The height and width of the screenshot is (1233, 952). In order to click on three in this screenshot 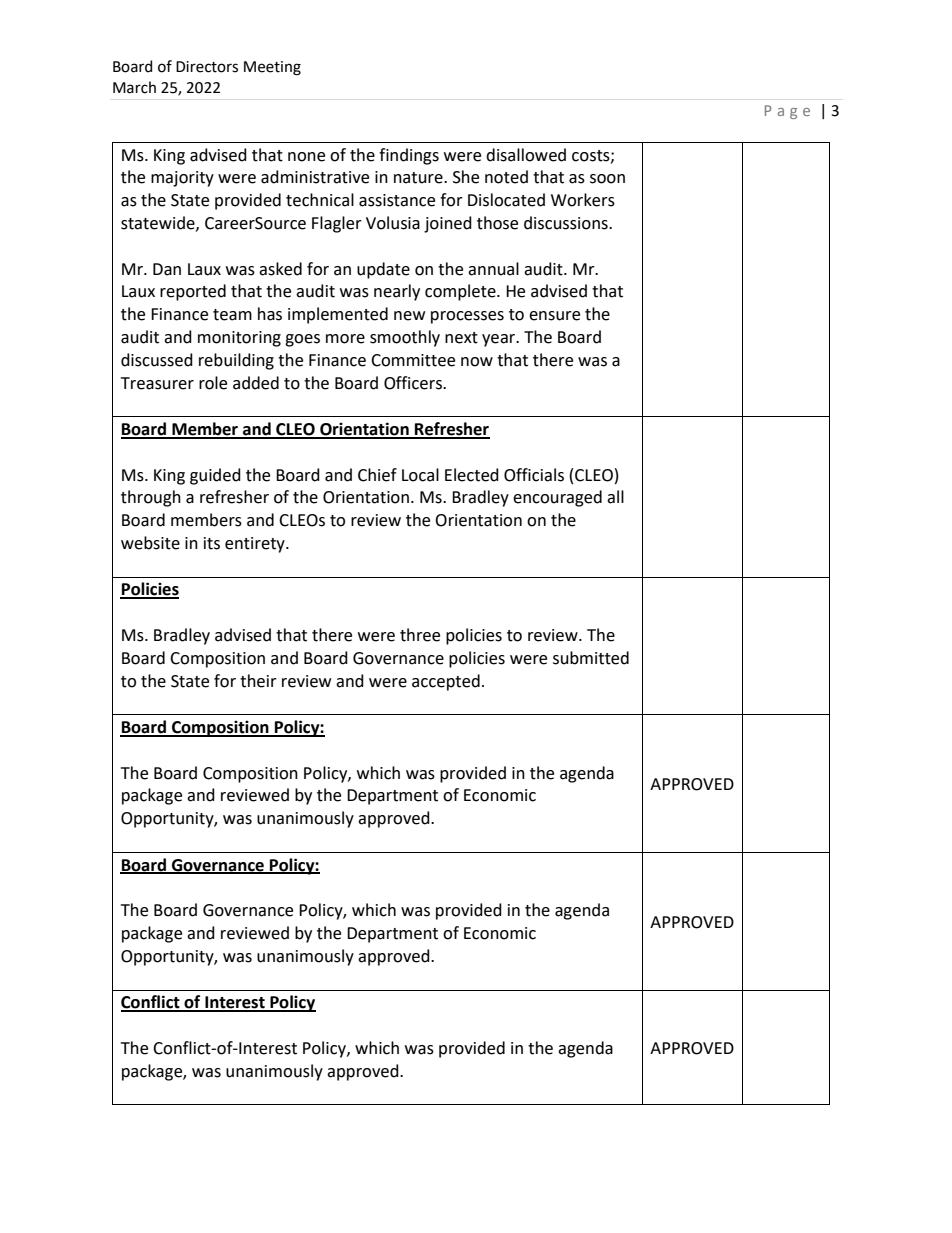, I will do `click(420, 635)`.
